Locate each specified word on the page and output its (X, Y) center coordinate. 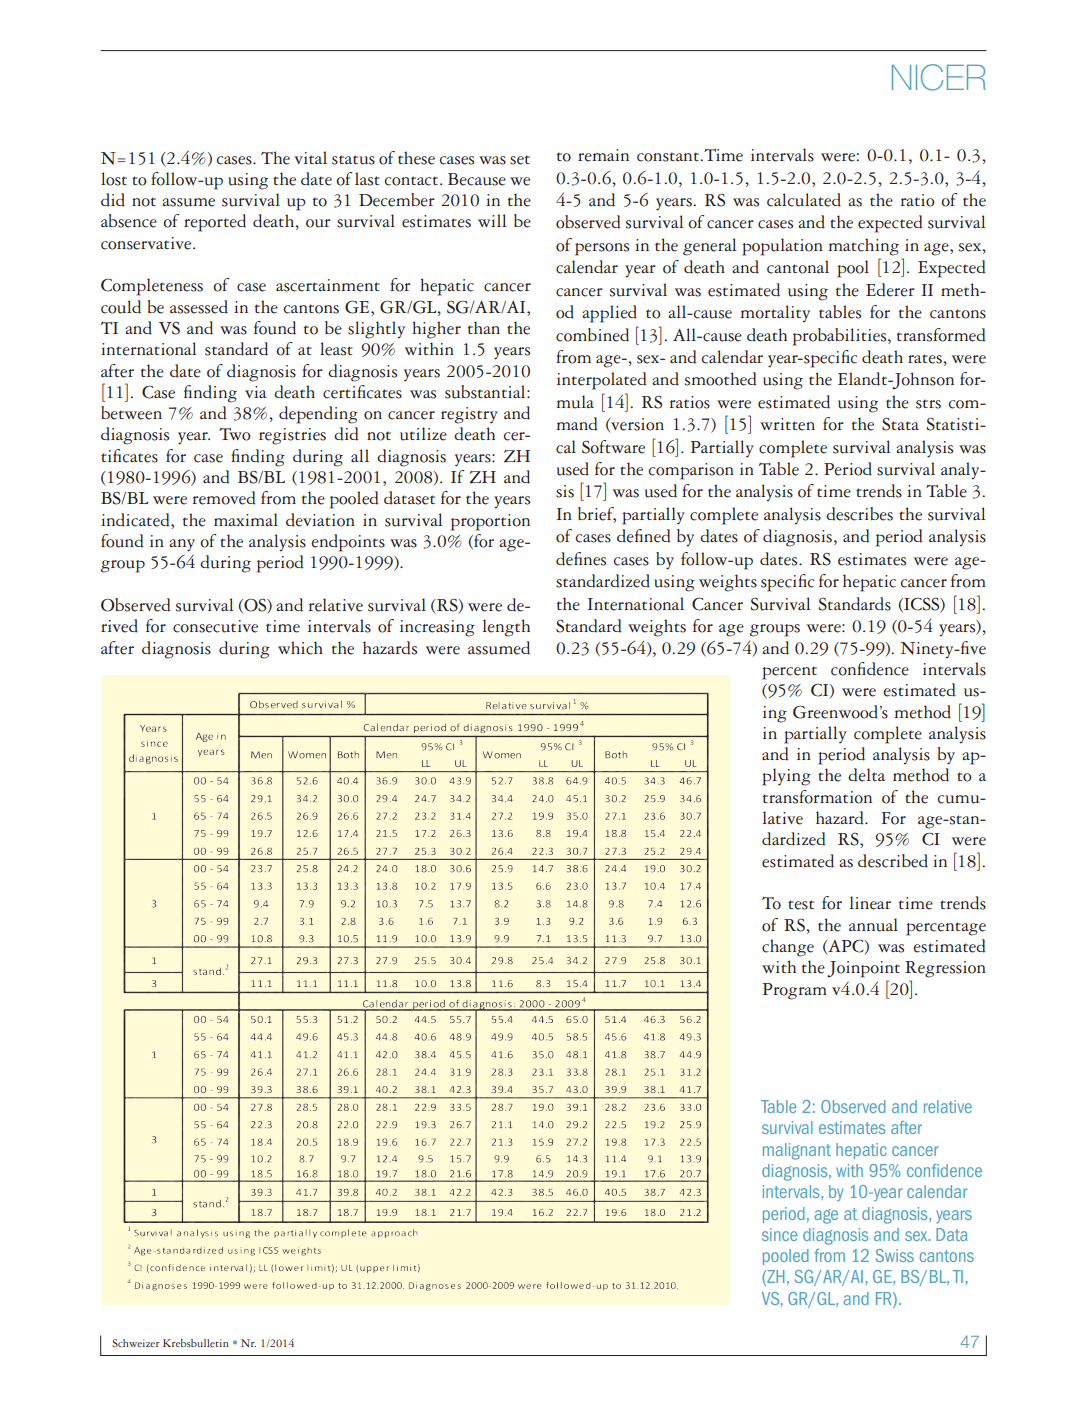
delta (866, 775)
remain (603, 155)
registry (469, 415)
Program (795, 991)
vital (310, 157)
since (779, 1234)
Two (235, 434)
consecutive (215, 626)
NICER (938, 77)
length (506, 628)
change (788, 948)
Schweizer (136, 1343)
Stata (900, 424)
